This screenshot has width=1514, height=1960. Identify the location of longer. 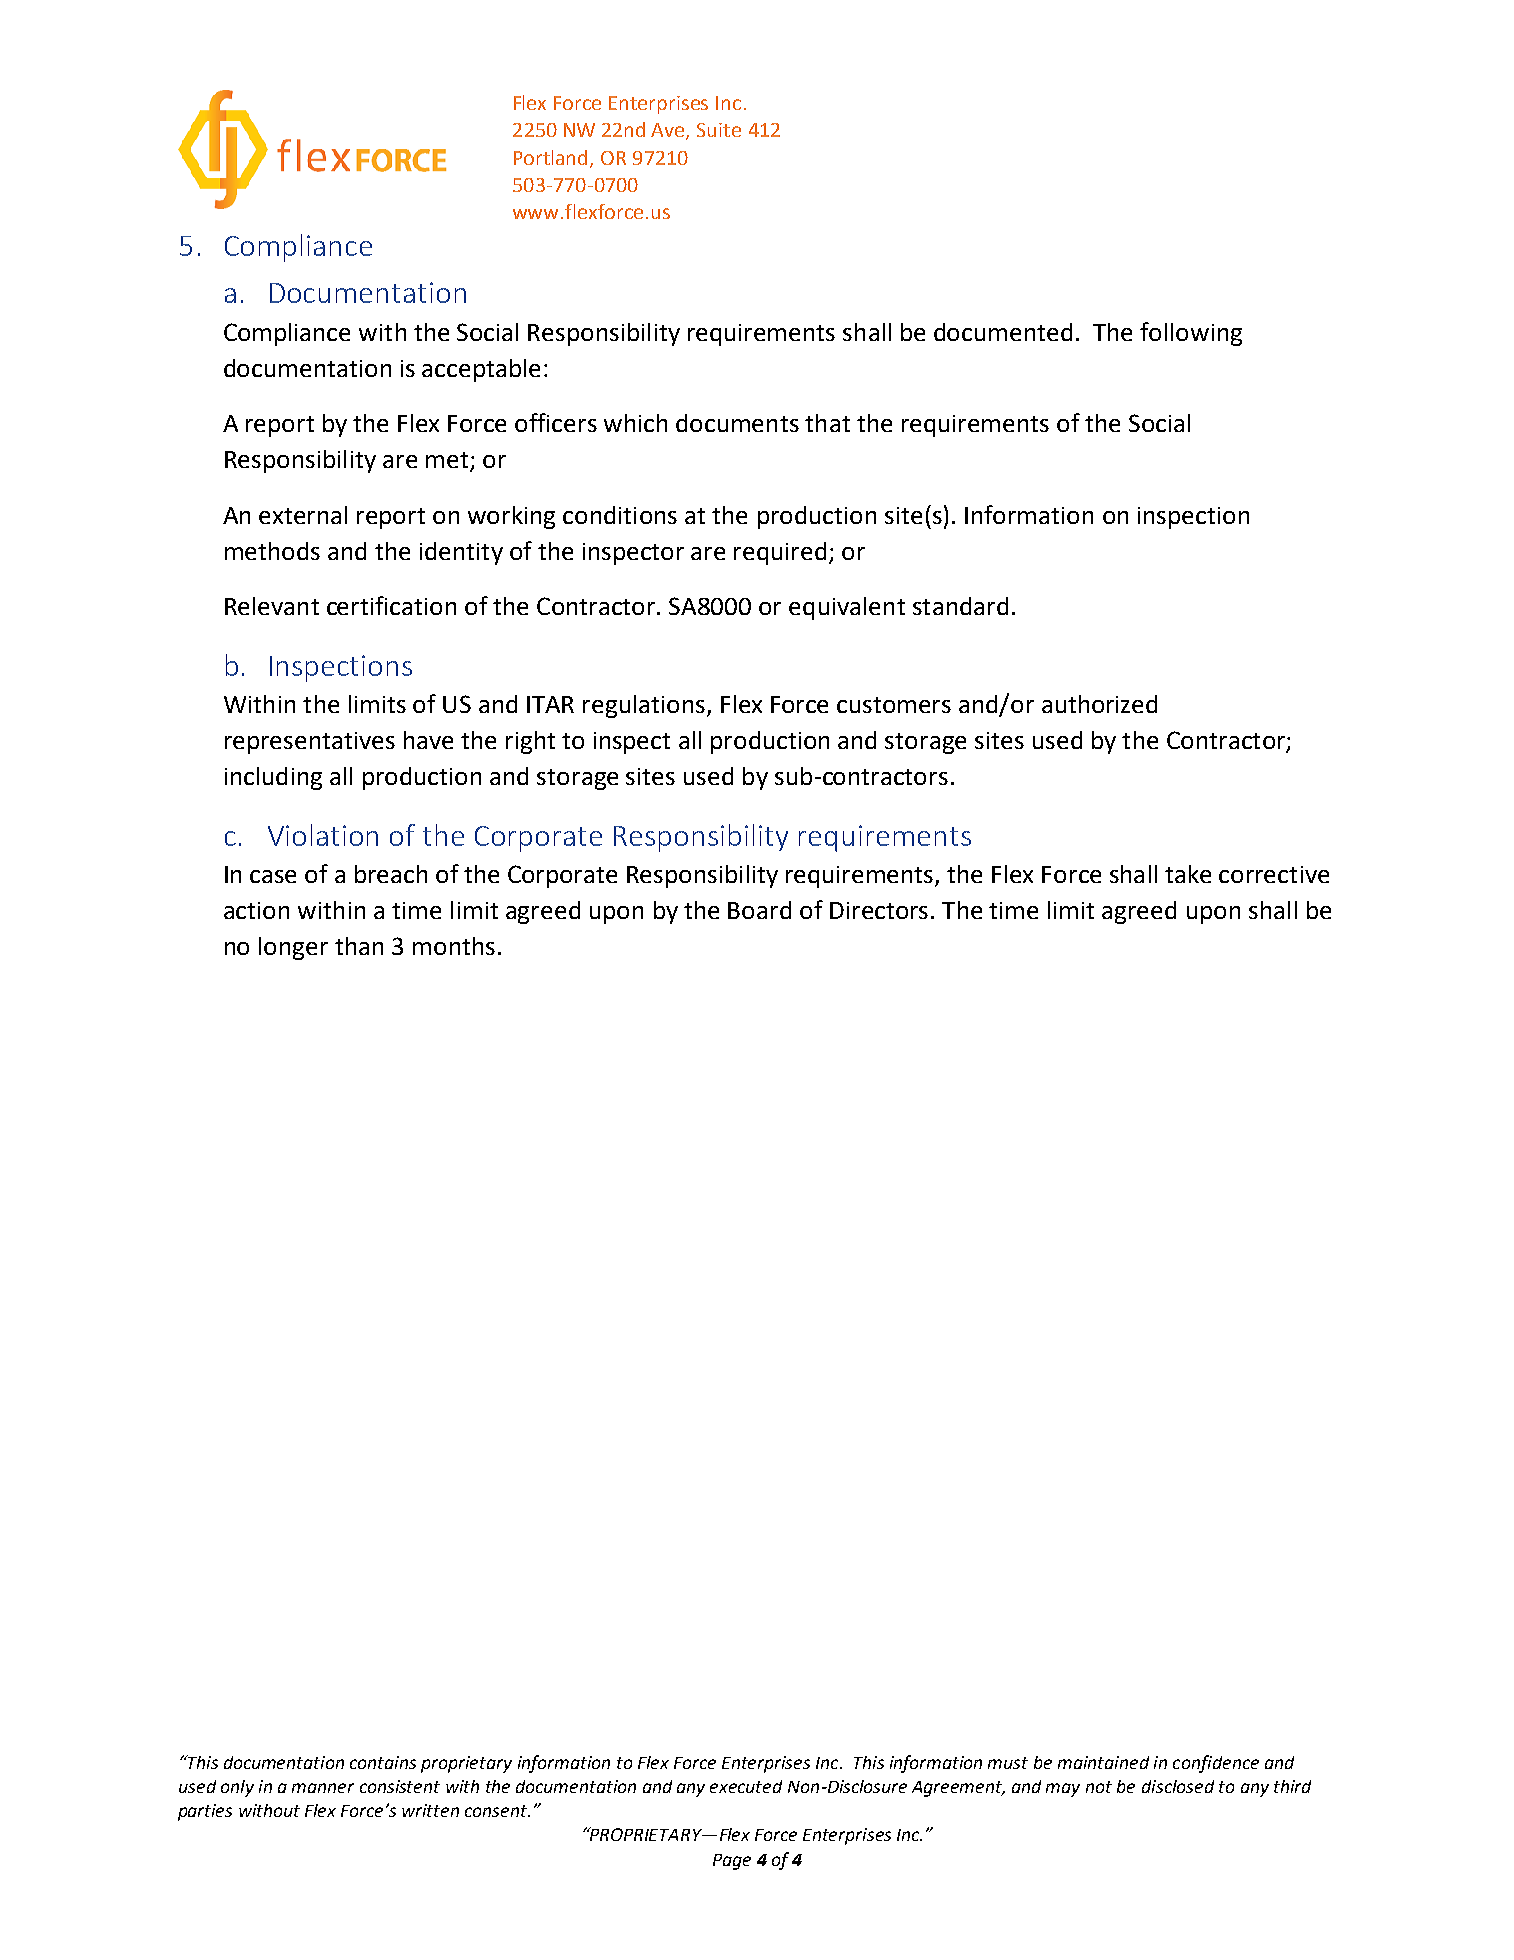
(293, 948).
